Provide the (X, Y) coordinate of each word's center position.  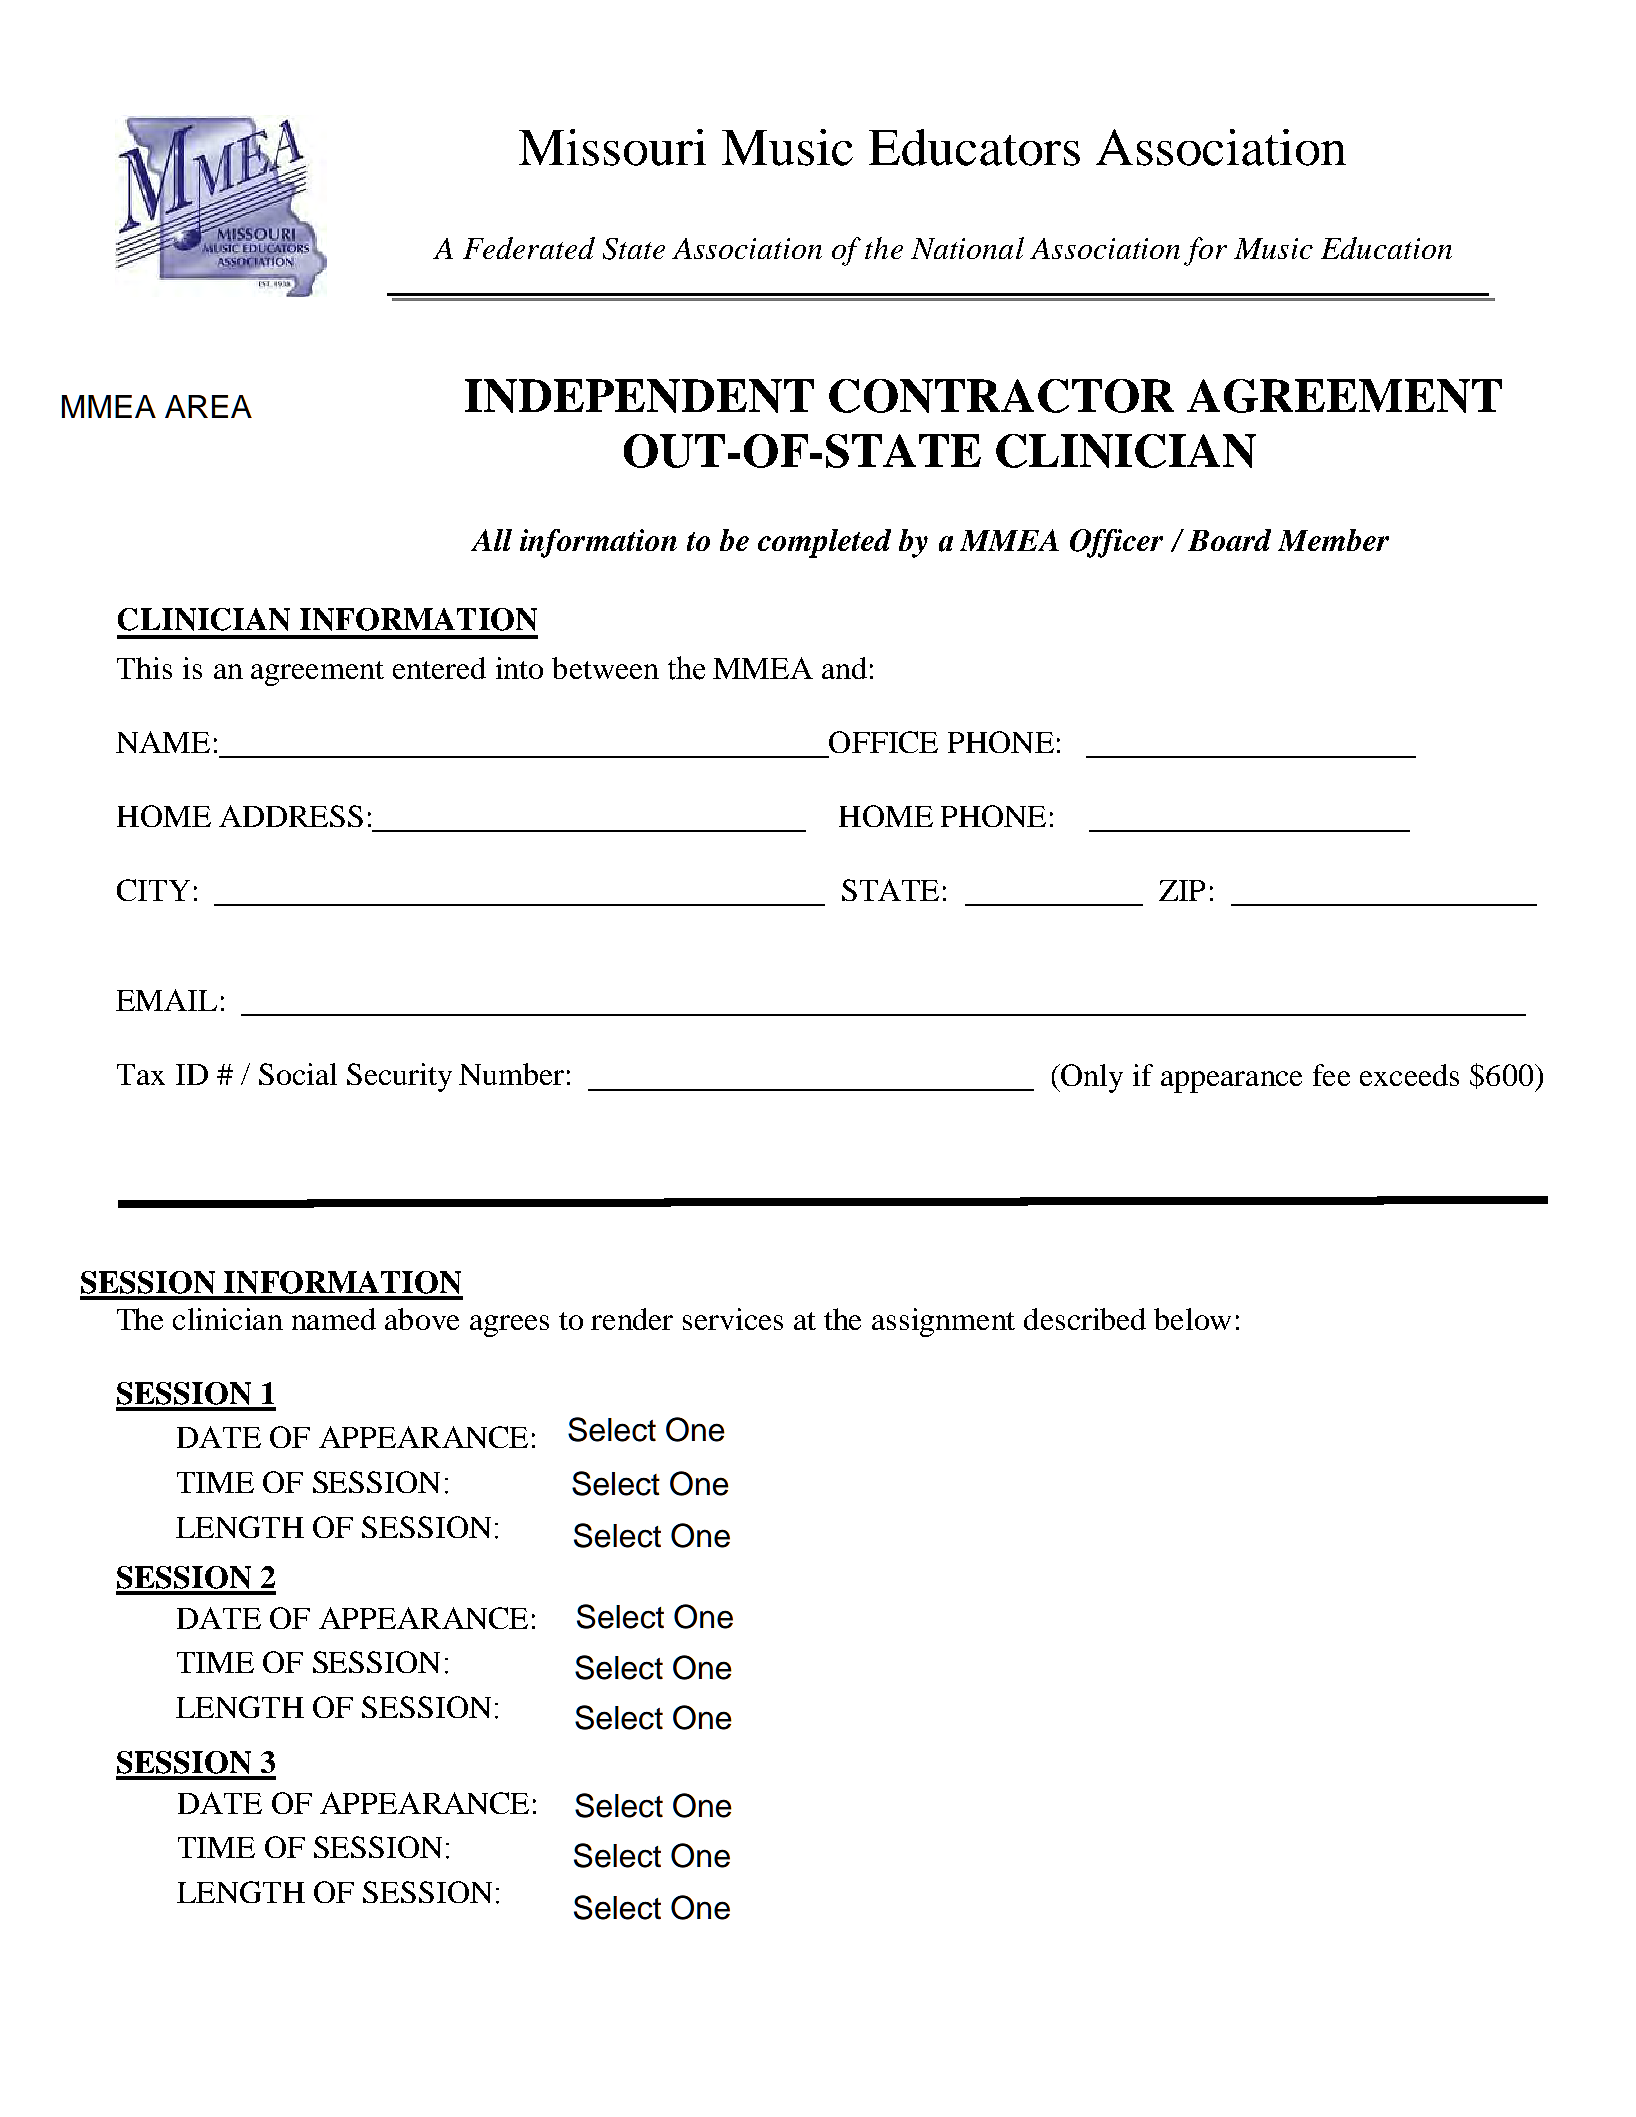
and (844, 668)
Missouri (612, 147)
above (422, 1319)
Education (1386, 248)
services (733, 1319)
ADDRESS (291, 816)
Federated (529, 248)
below (1192, 1319)
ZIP (1182, 890)
